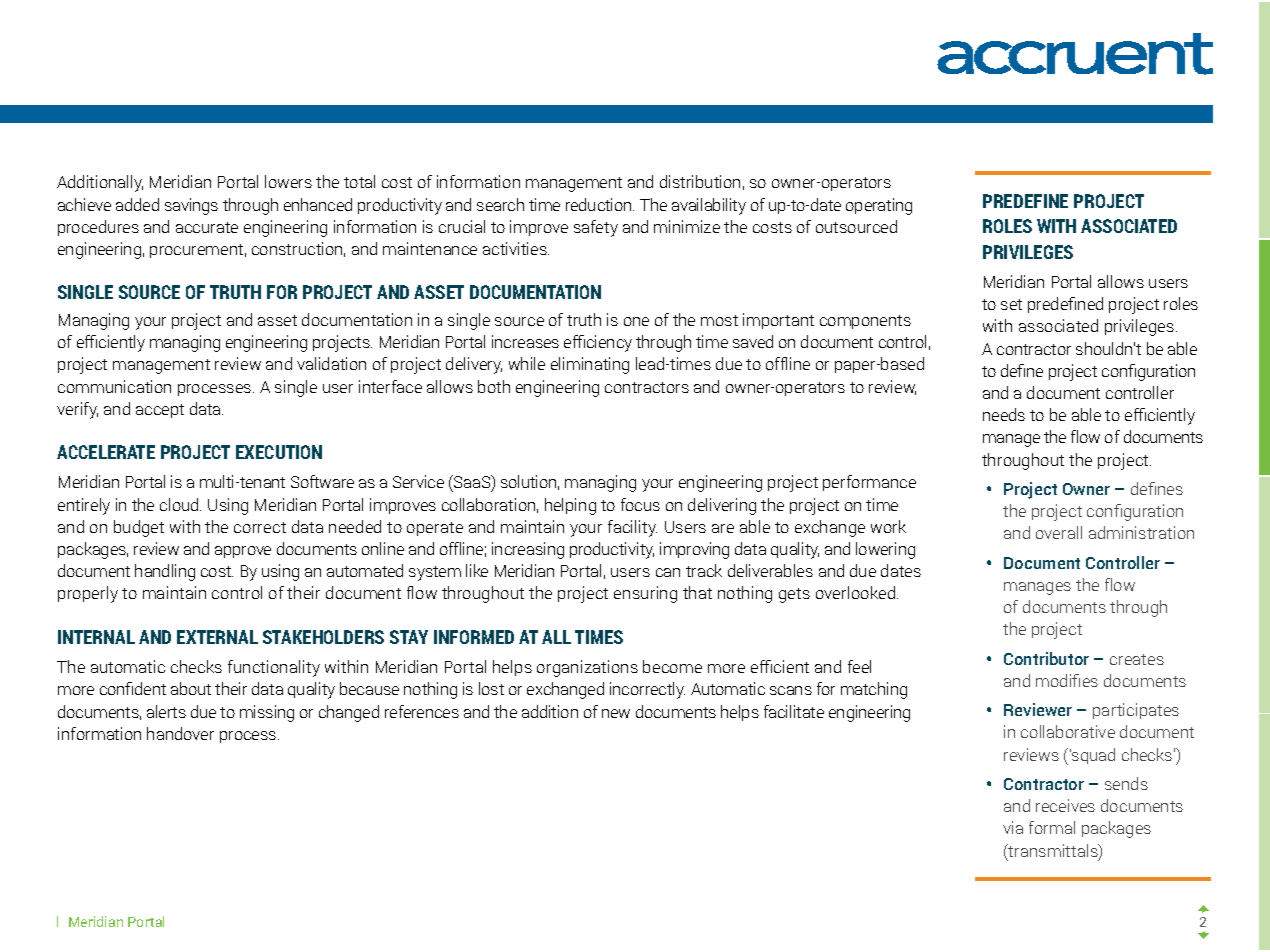 Image resolution: width=1270 pixels, height=952 pixels. What do you see at coordinates (600, 204) in the image?
I see `reduction` at bounding box center [600, 204].
